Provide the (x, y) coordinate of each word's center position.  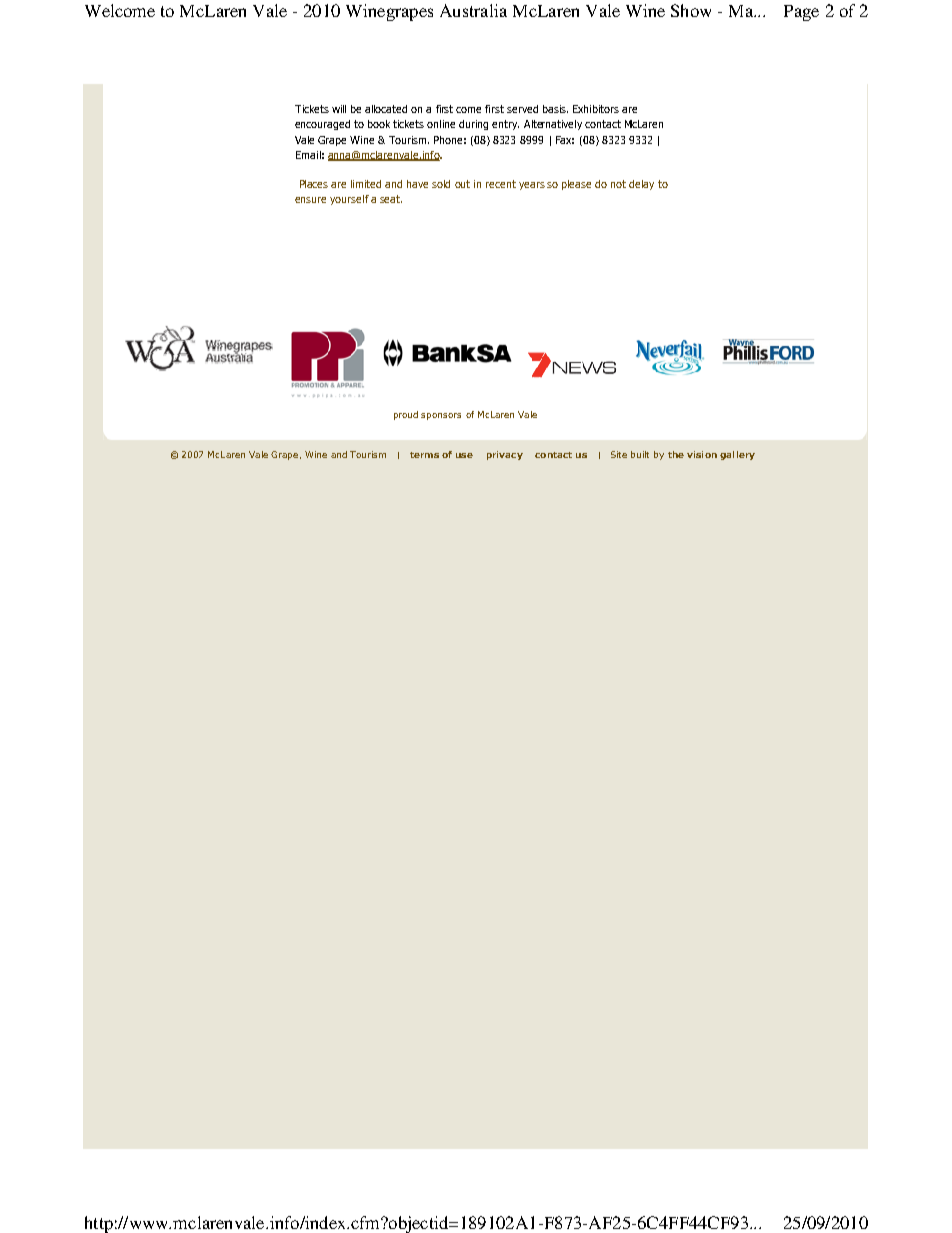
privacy (505, 455)
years (532, 186)
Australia (473, 10)
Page (801, 13)
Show (691, 10)
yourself (349, 200)
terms (424, 455)
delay (641, 185)
